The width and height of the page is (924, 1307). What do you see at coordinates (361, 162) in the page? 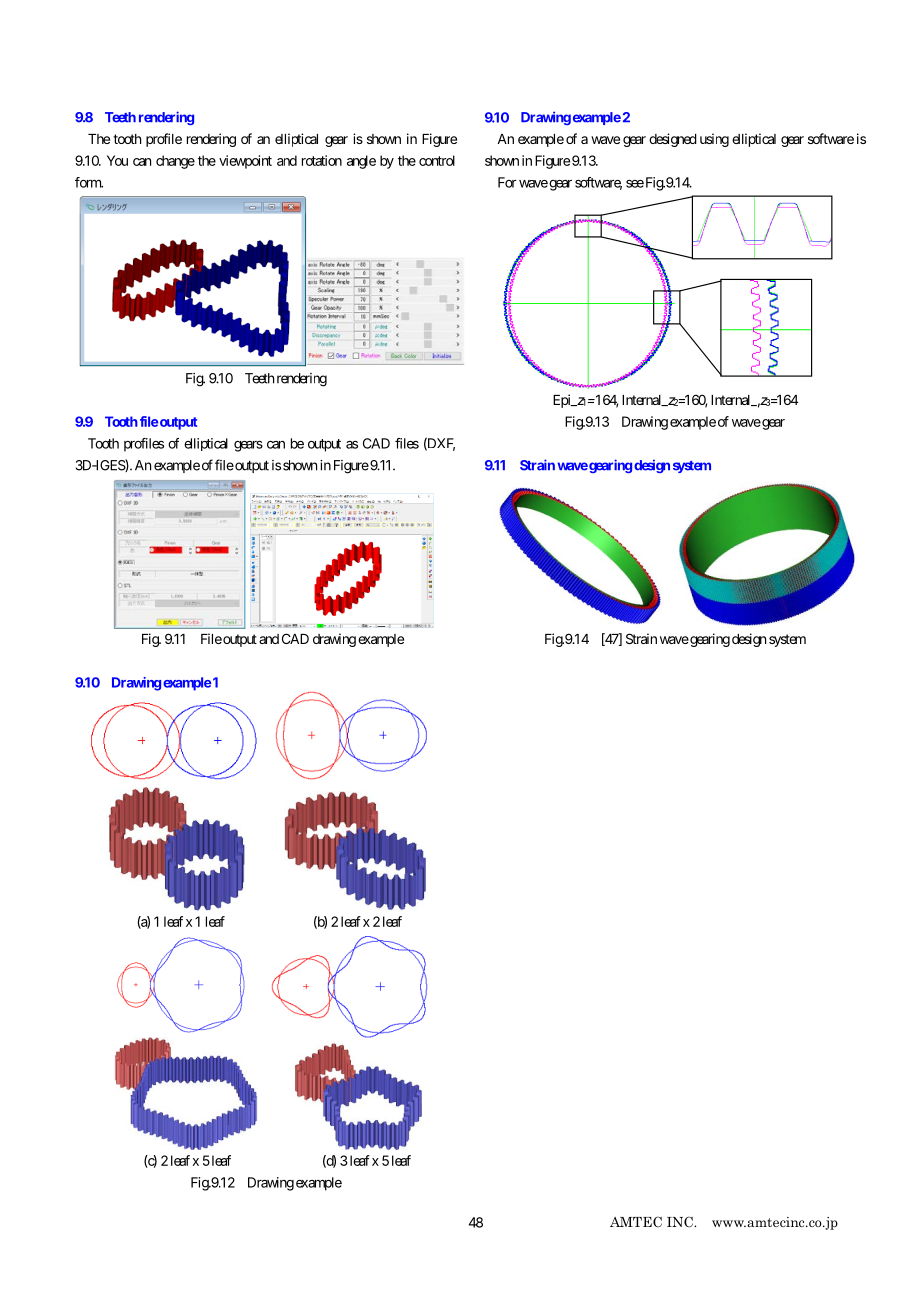
I see `angle` at bounding box center [361, 162].
